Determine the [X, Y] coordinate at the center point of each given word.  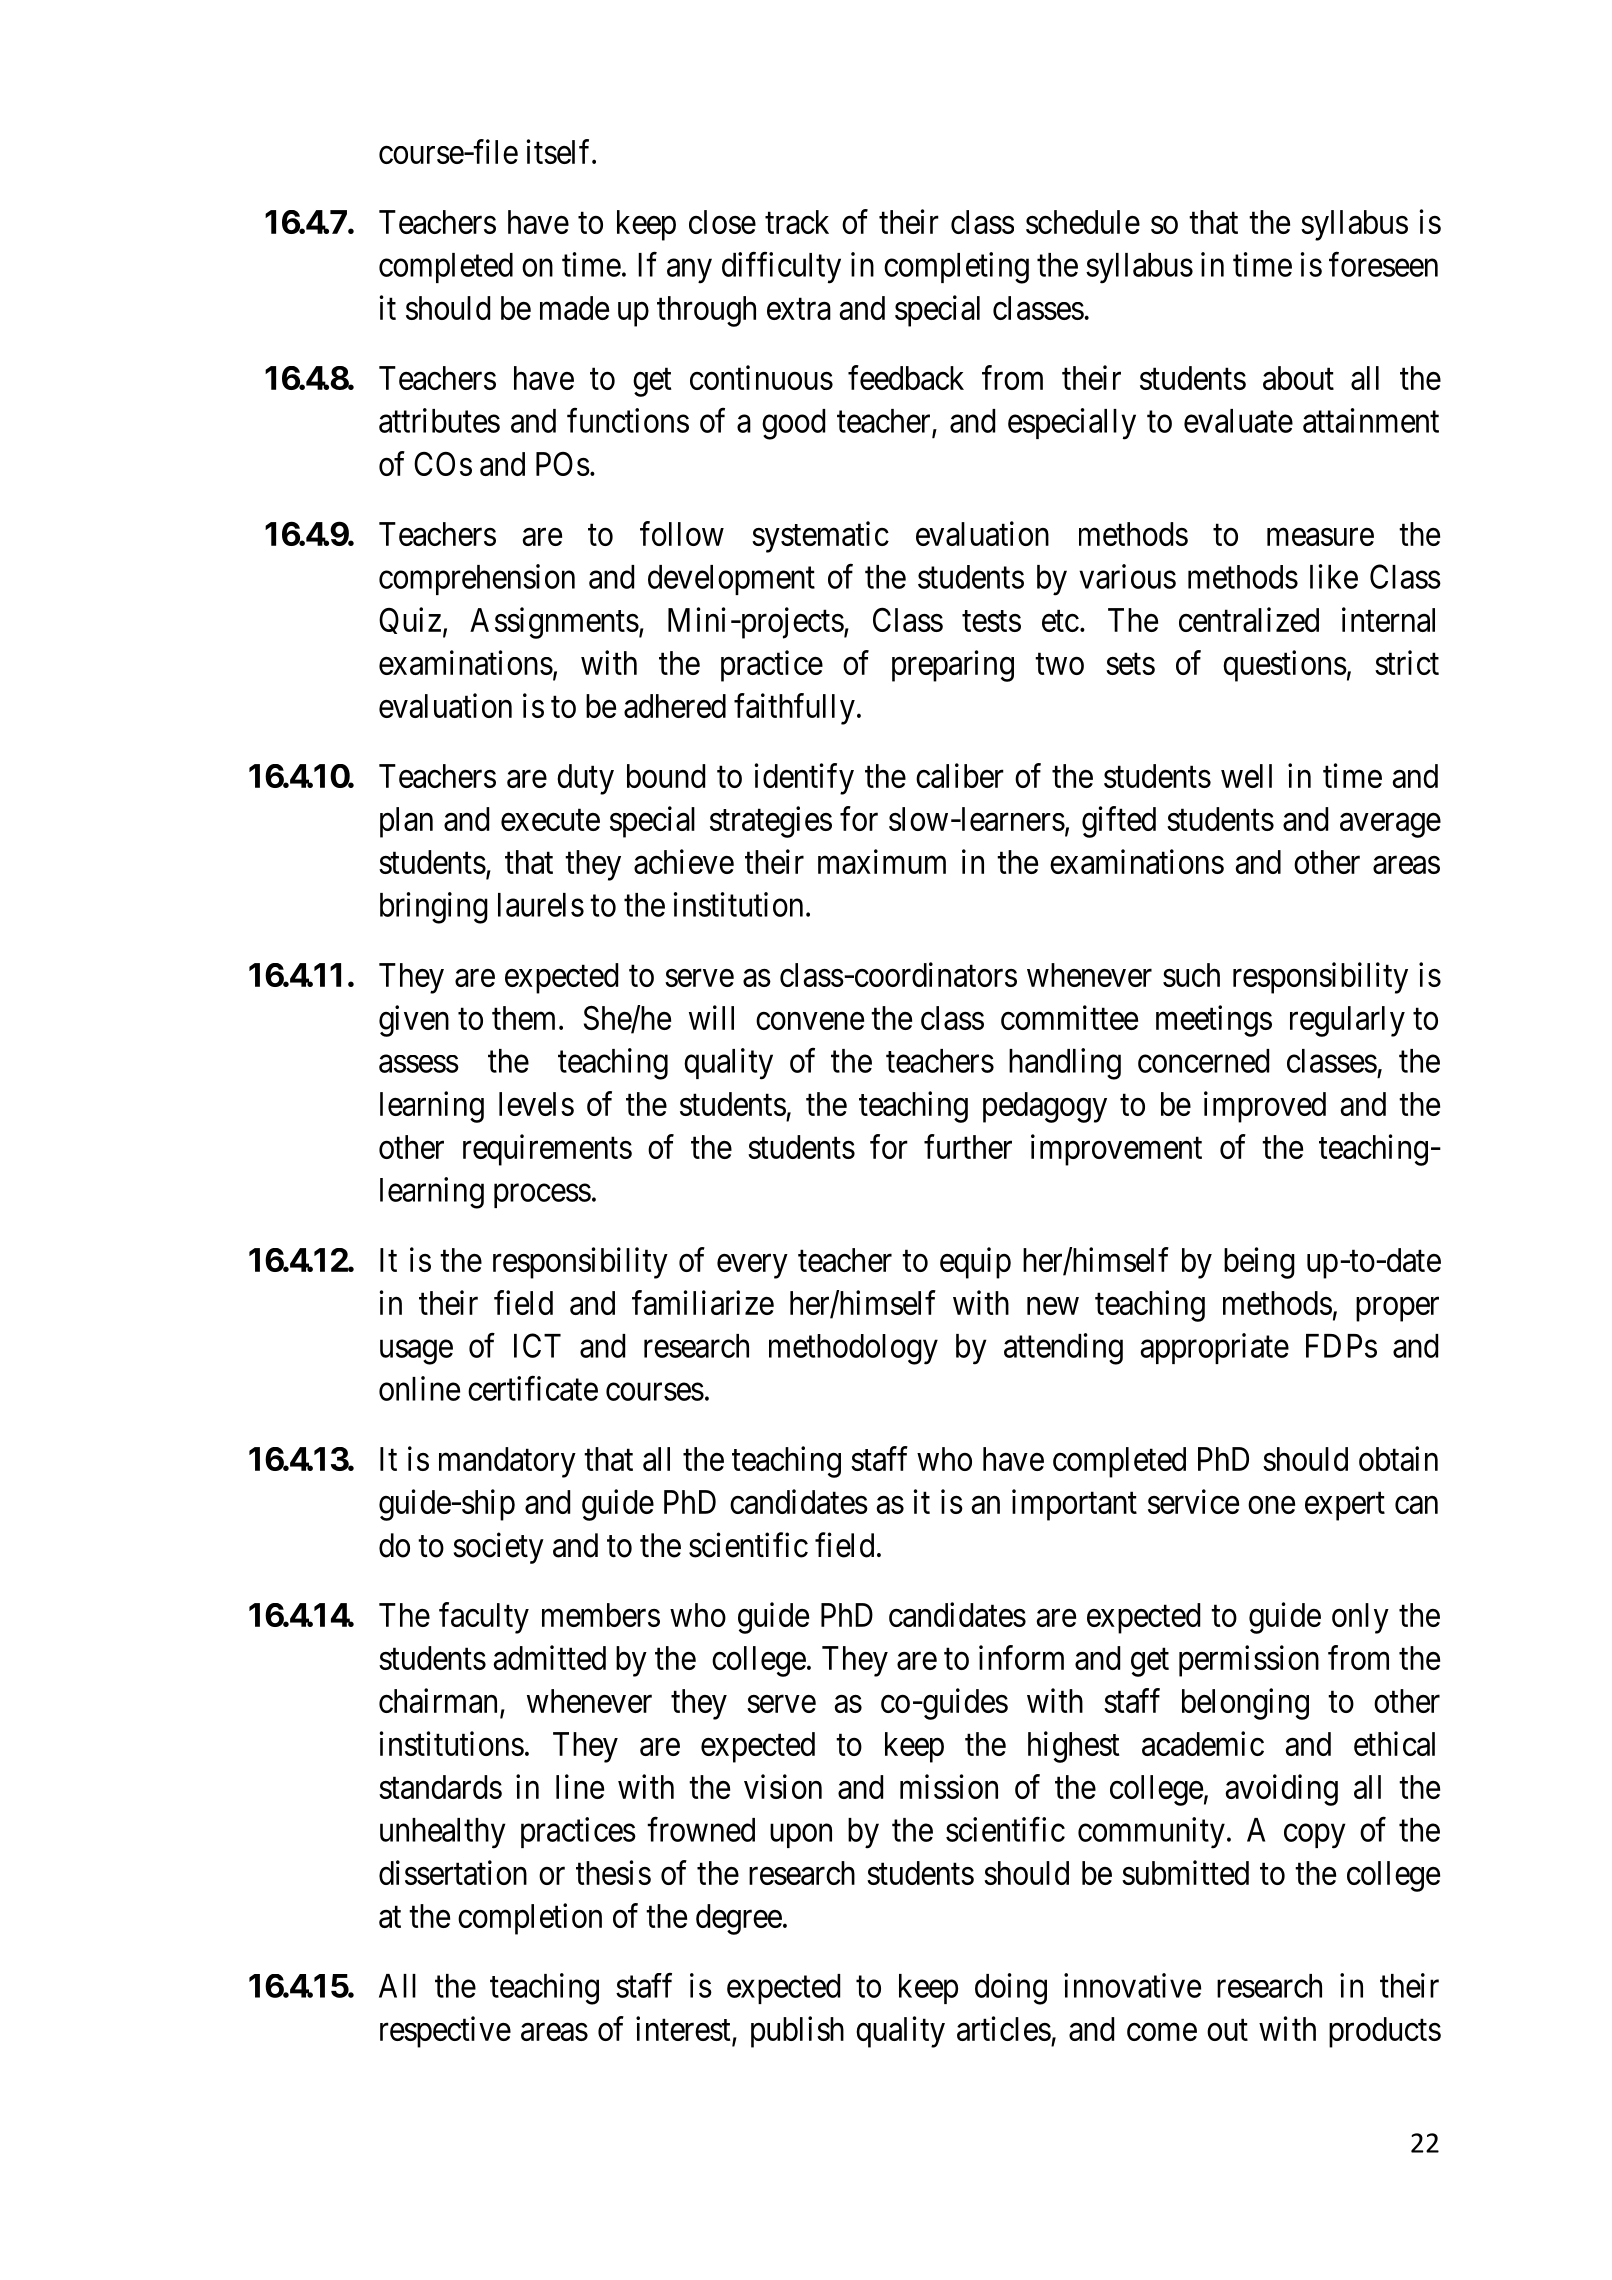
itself [560, 151]
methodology [853, 1349]
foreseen [1383, 264]
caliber [960, 775]
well [1246, 776]
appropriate [1214, 1348]
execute [550, 820]
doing [1011, 1989]
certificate [533, 1388]
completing [956, 268]
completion [530, 1919]
